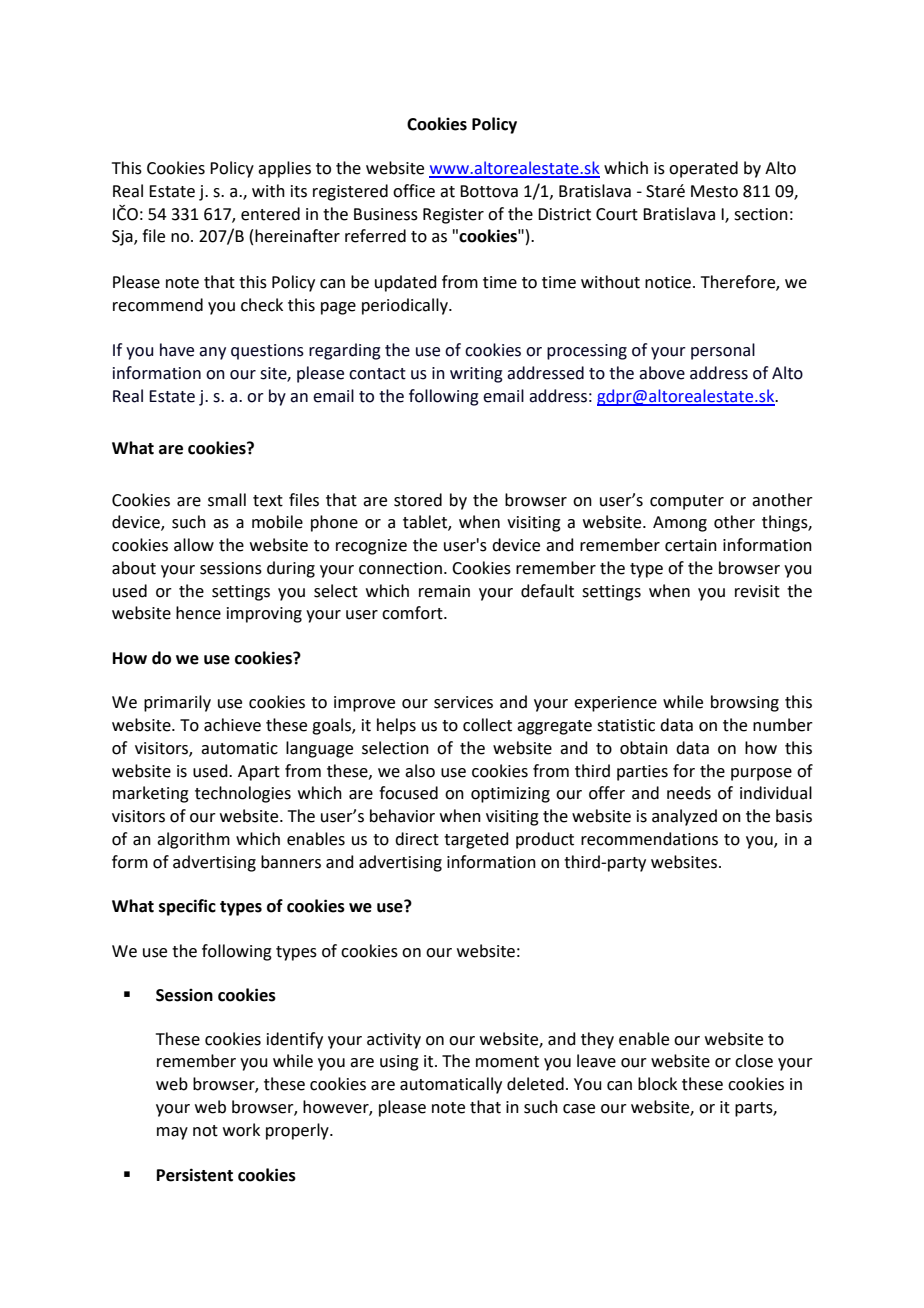  Describe the element at coordinates (270, 214) in the screenshot. I see `entered` at that location.
